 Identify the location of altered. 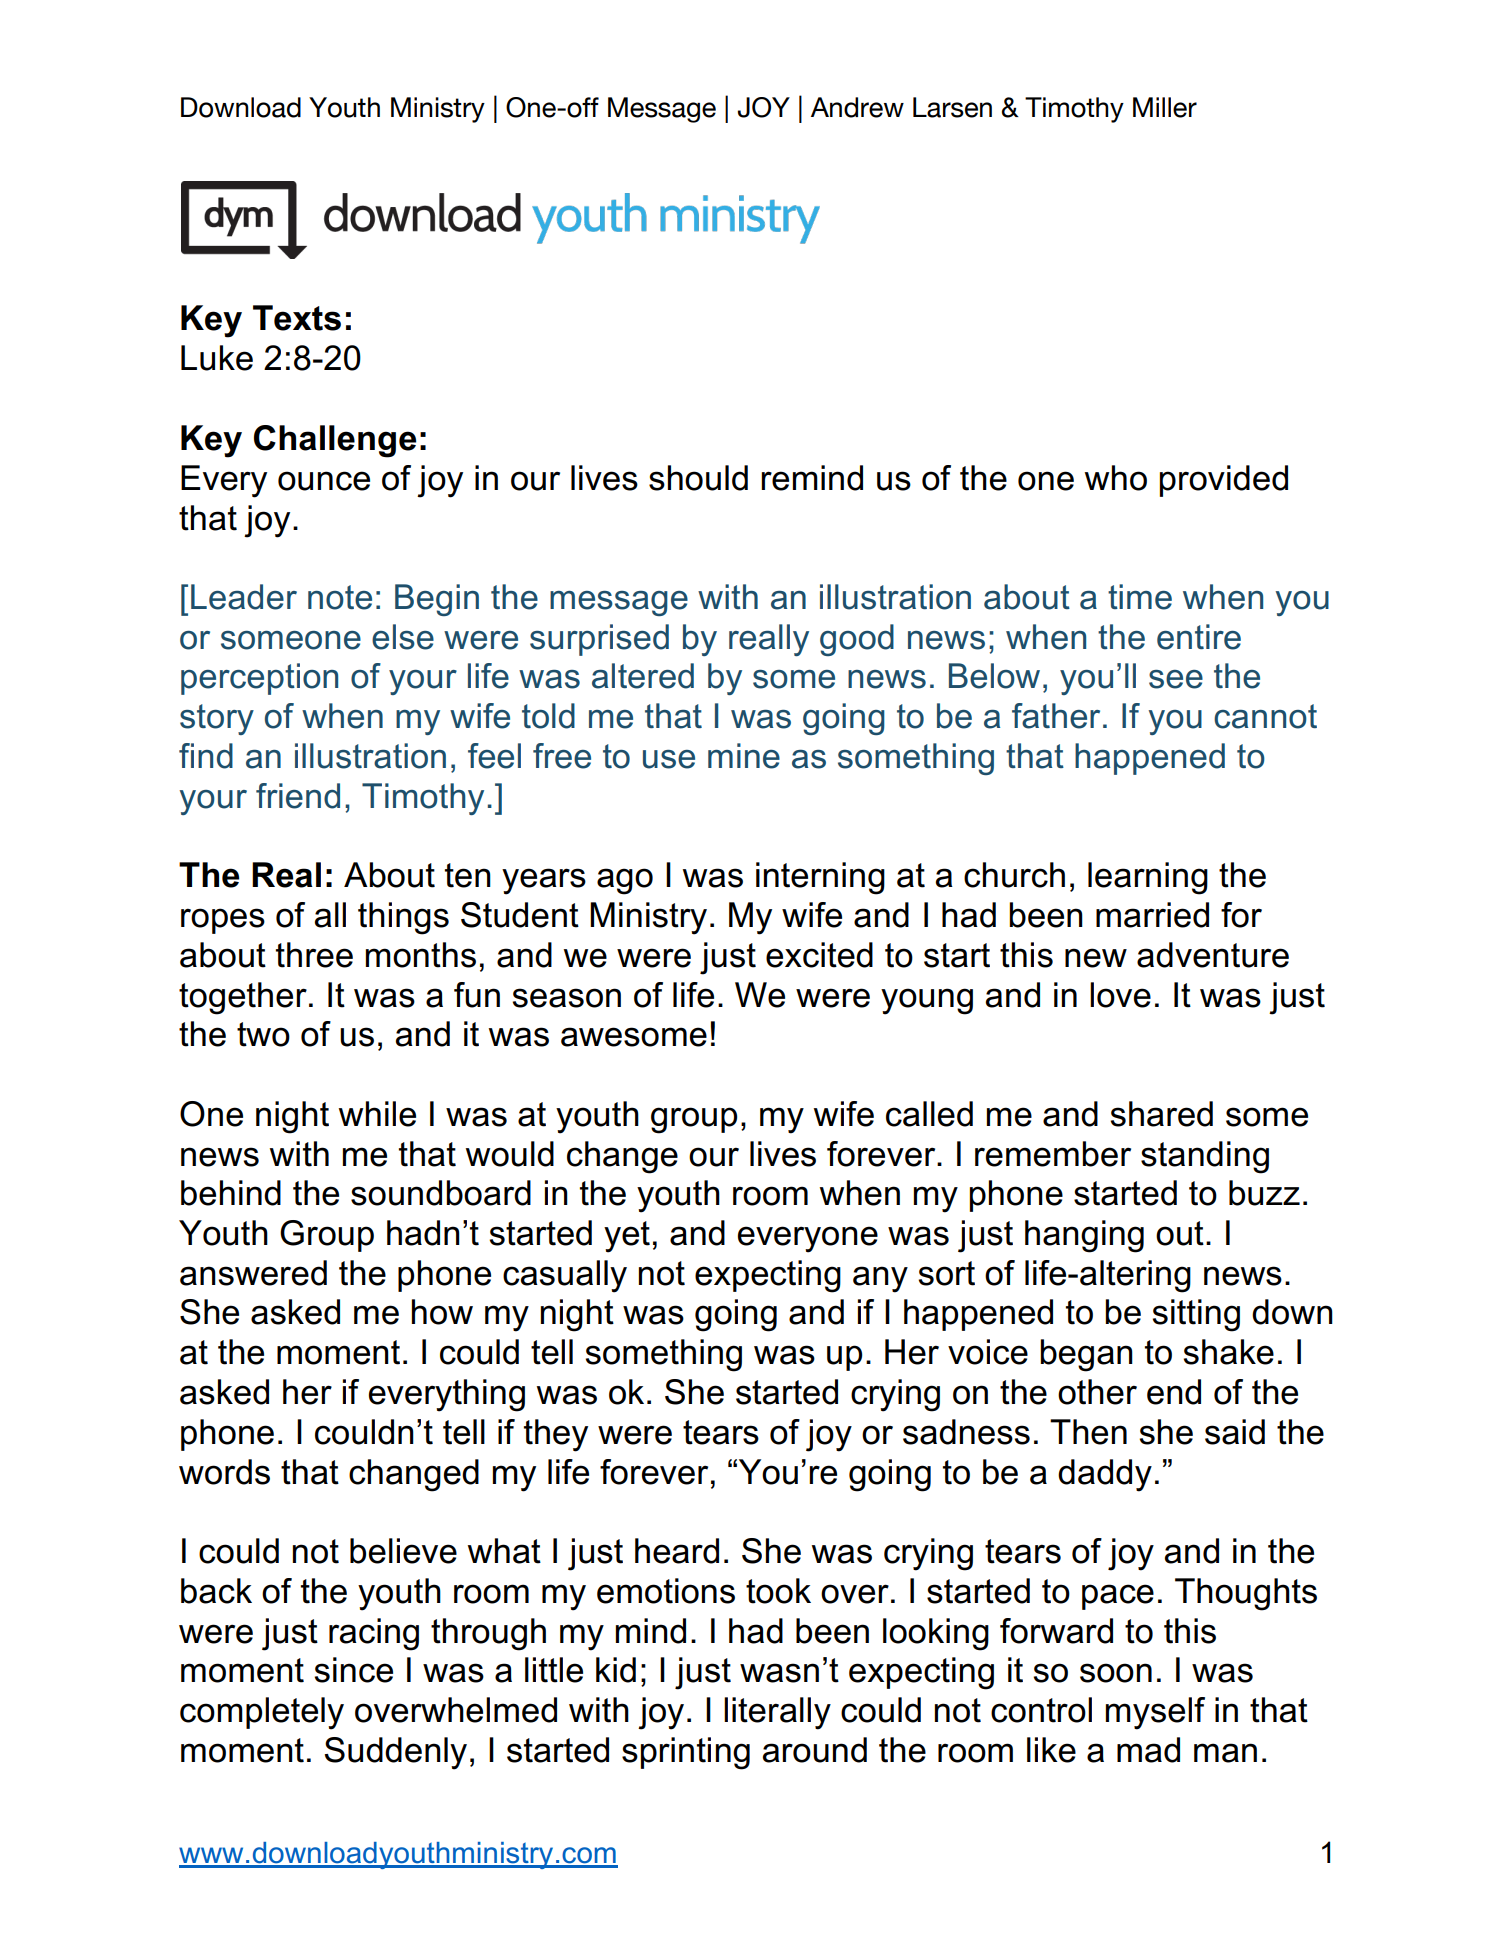
(643, 676).
